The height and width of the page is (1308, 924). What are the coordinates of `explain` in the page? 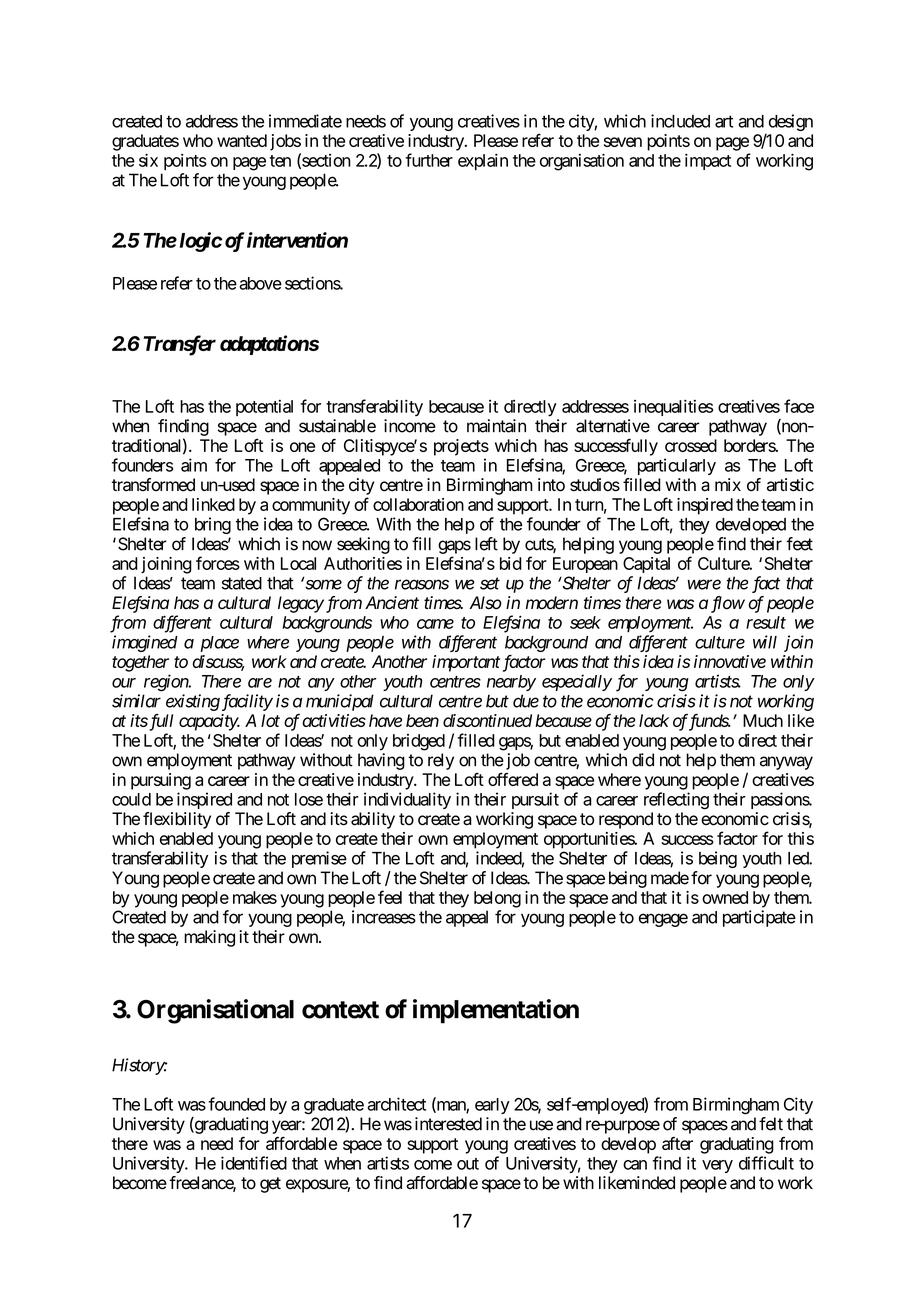 It's located at (483, 161).
